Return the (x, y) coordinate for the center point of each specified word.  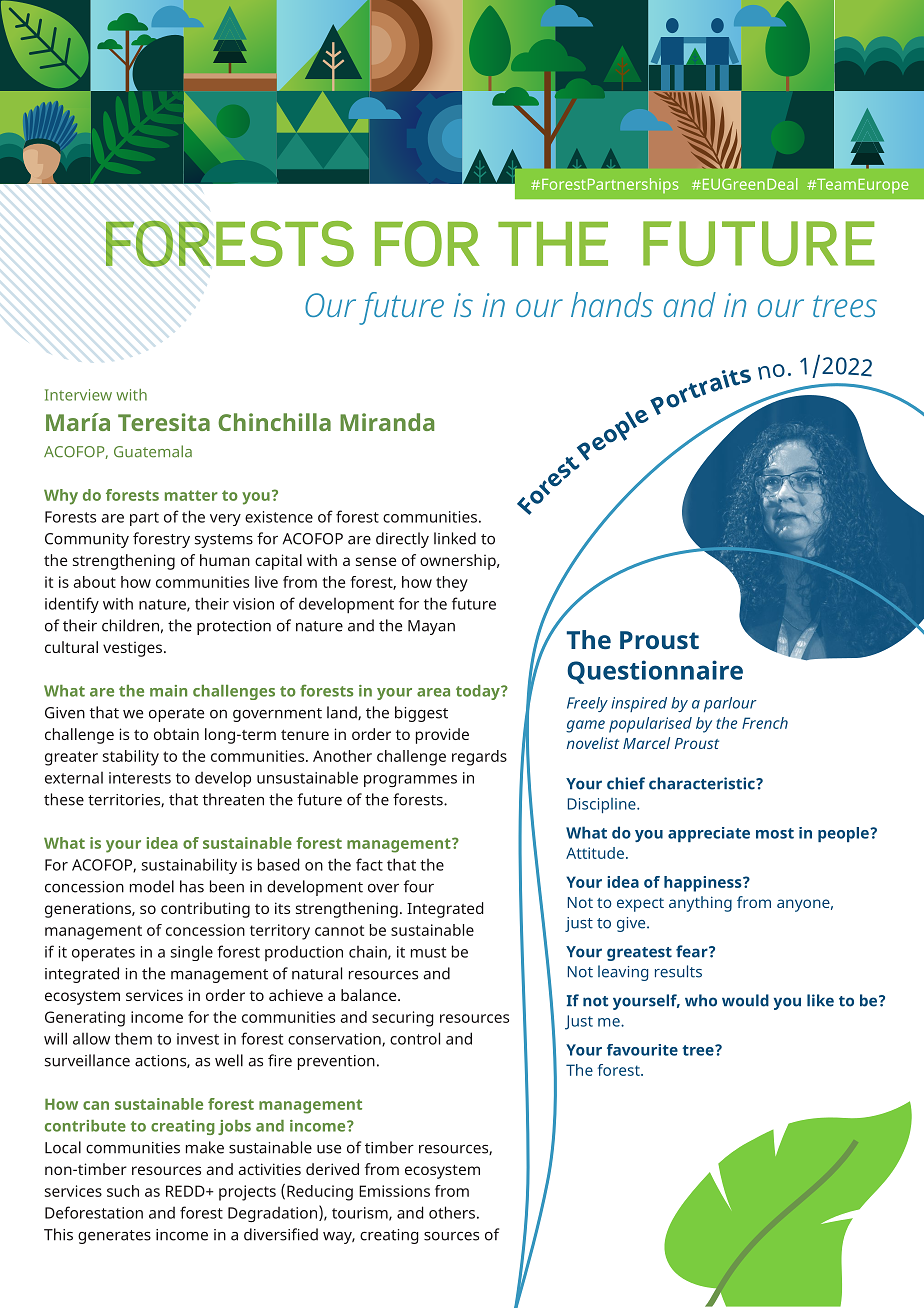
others (452, 1212)
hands (612, 304)
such (123, 1191)
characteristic (703, 783)
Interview (78, 395)
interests (140, 778)
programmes (410, 781)
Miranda (387, 422)
